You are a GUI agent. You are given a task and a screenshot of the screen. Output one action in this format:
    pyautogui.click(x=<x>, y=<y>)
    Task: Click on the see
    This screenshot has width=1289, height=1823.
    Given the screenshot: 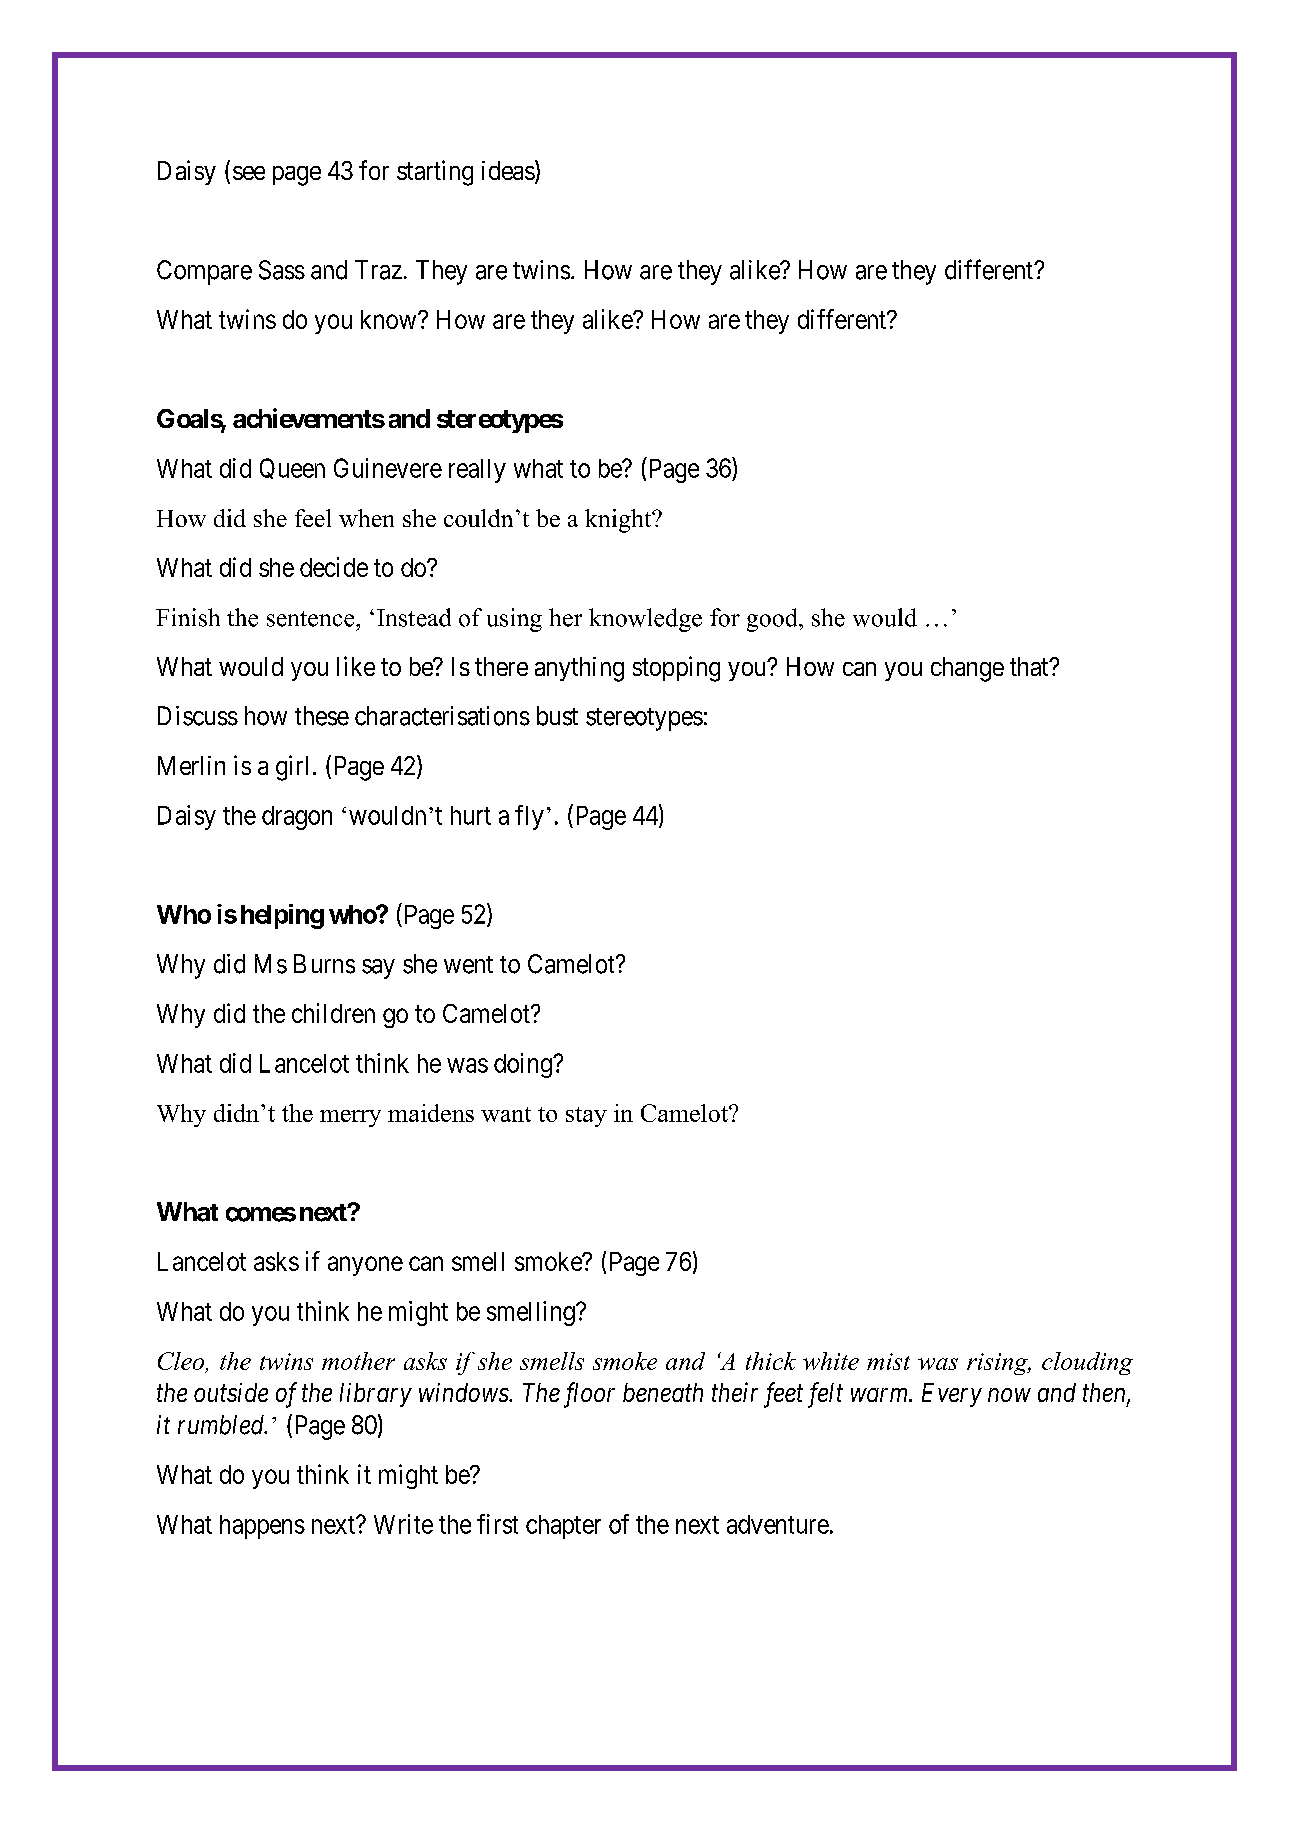 What is the action you would take?
    pyautogui.click(x=249, y=173)
